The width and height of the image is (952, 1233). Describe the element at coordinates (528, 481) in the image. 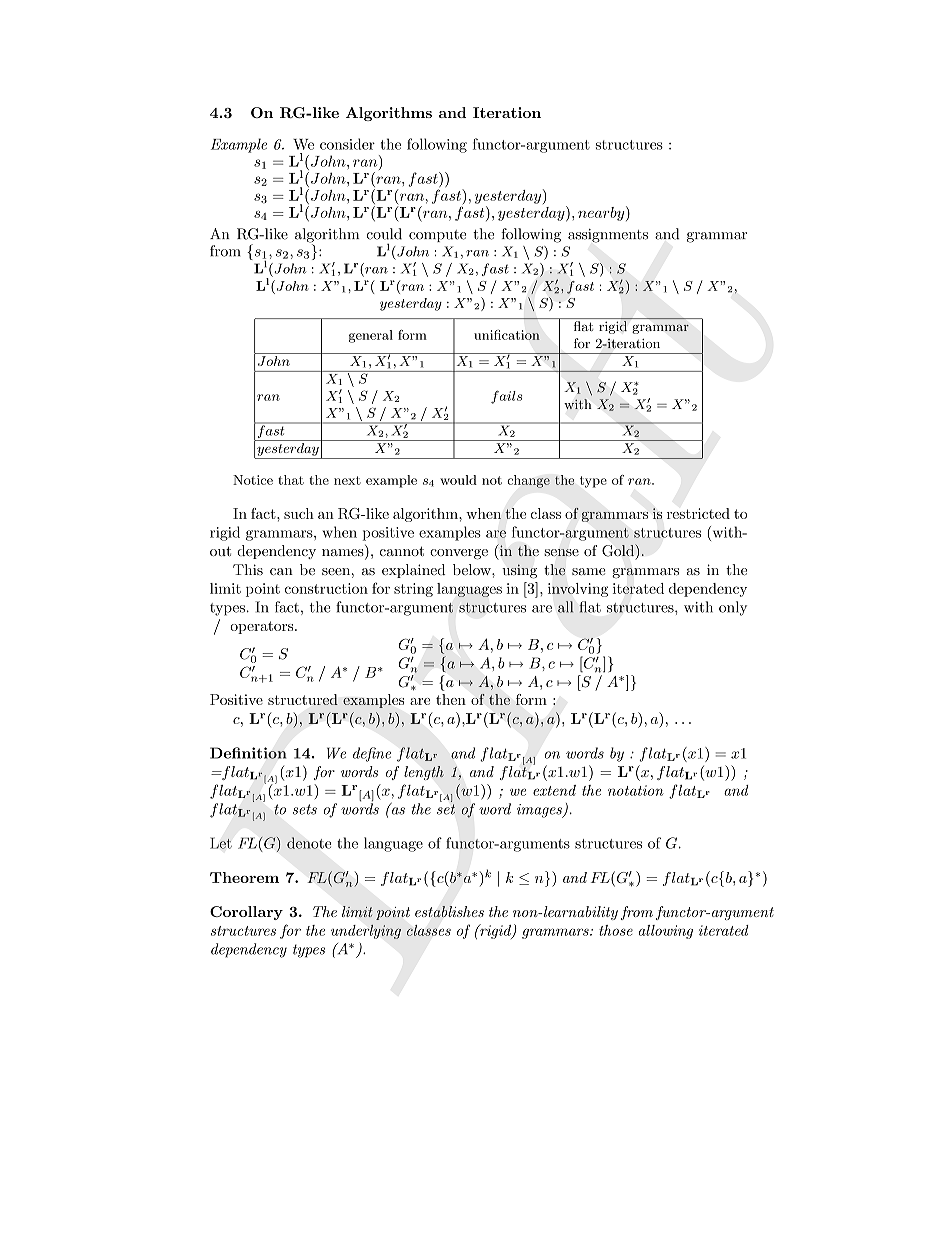

I see `change` at that location.
